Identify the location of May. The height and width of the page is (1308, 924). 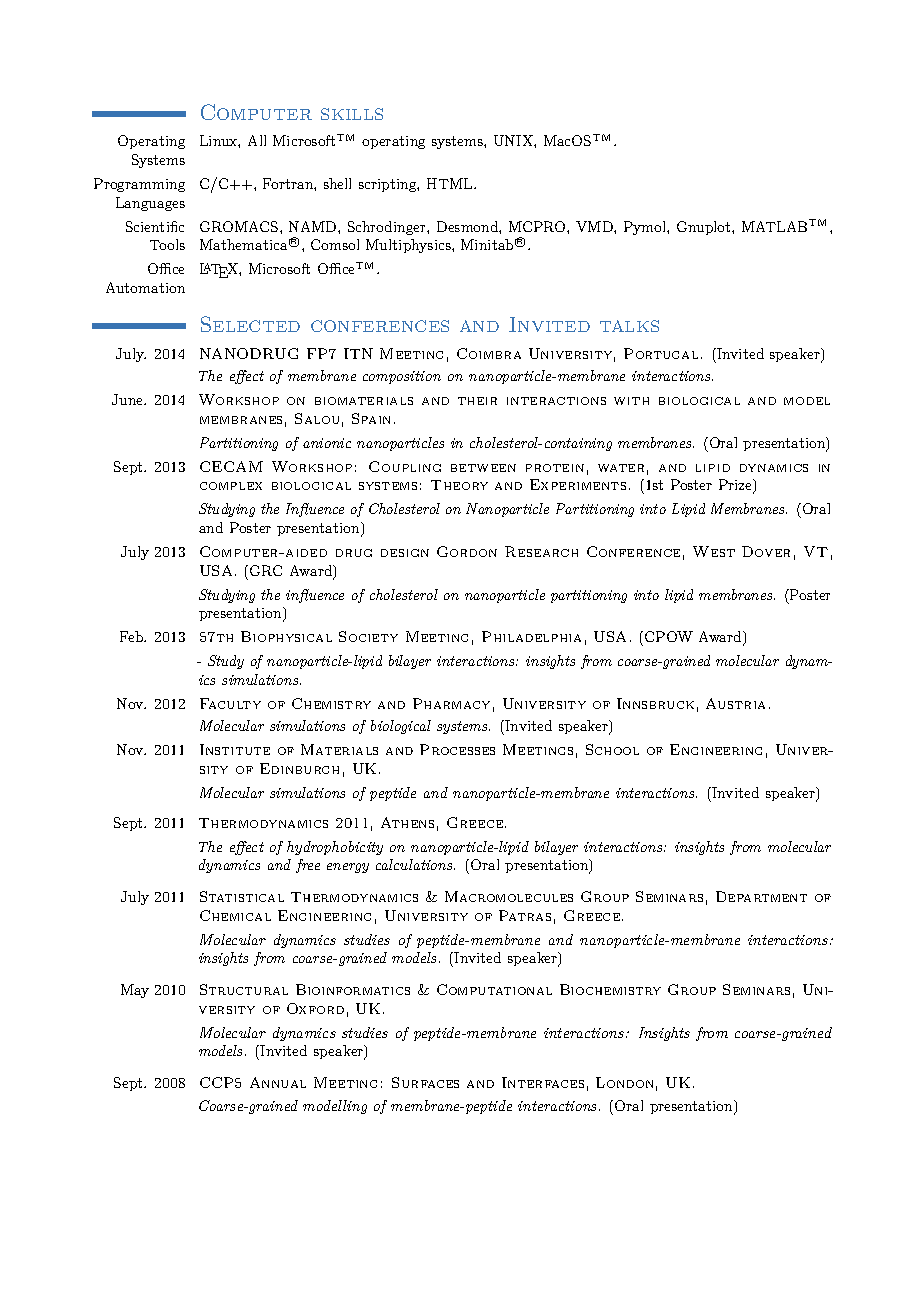
(135, 991).
